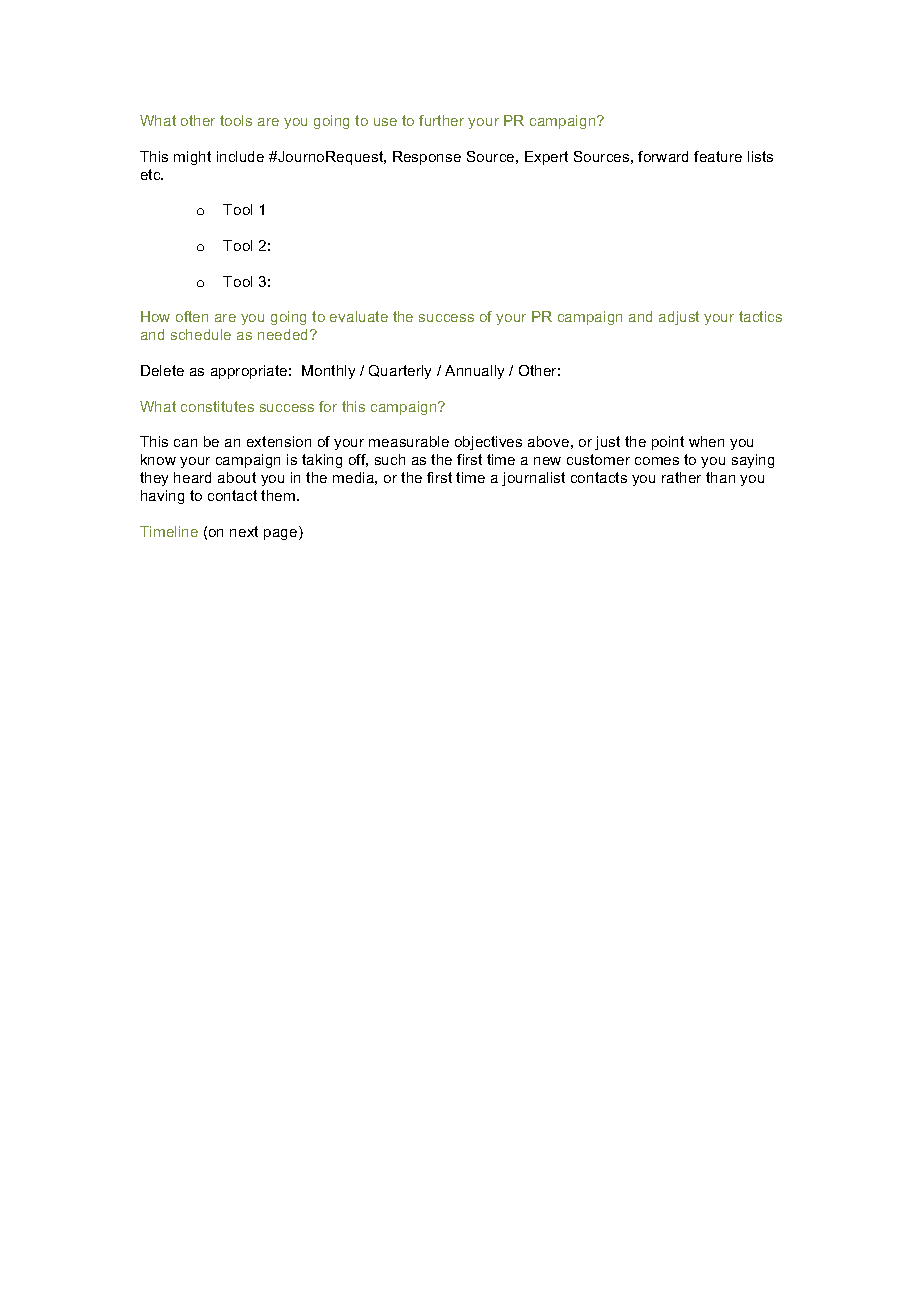 Image resolution: width=924 pixels, height=1308 pixels. What do you see at coordinates (152, 174) in the image?
I see `etc` at bounding box center [152, 174].
